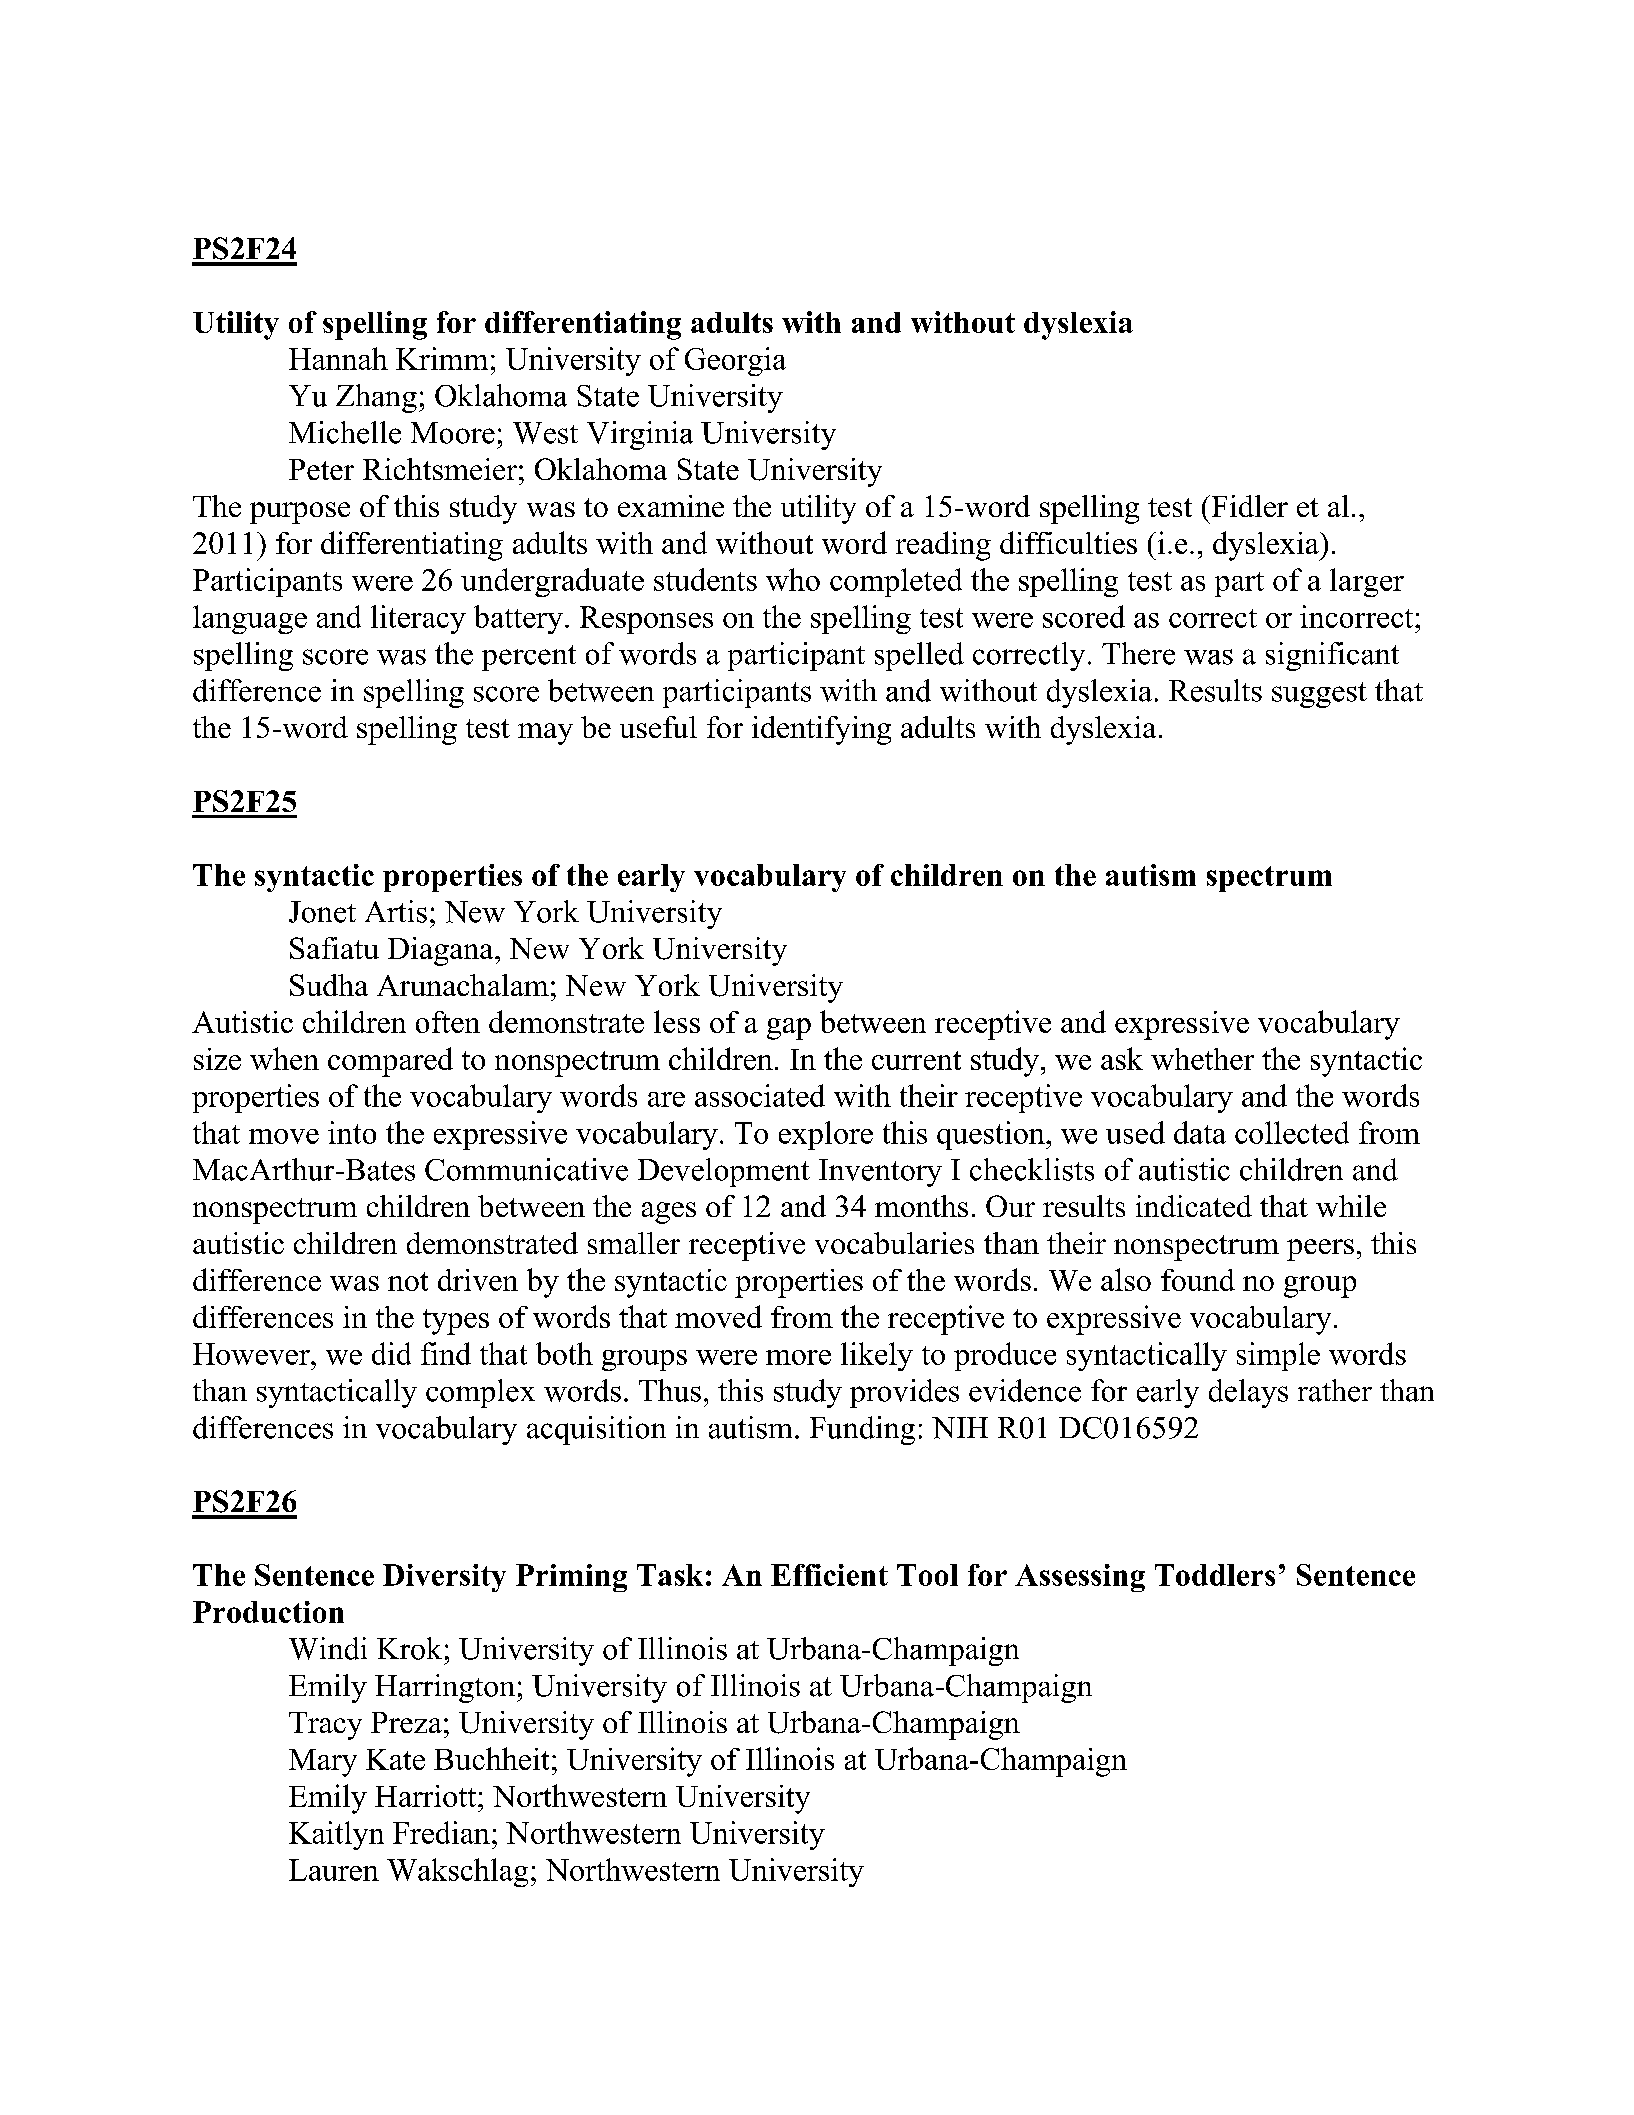 This screenshot has height=2115, width=1634. What do you see at coordinates (376, 398) in the screenshot?
I see `Zhang` at bounding box center [376, 398].
